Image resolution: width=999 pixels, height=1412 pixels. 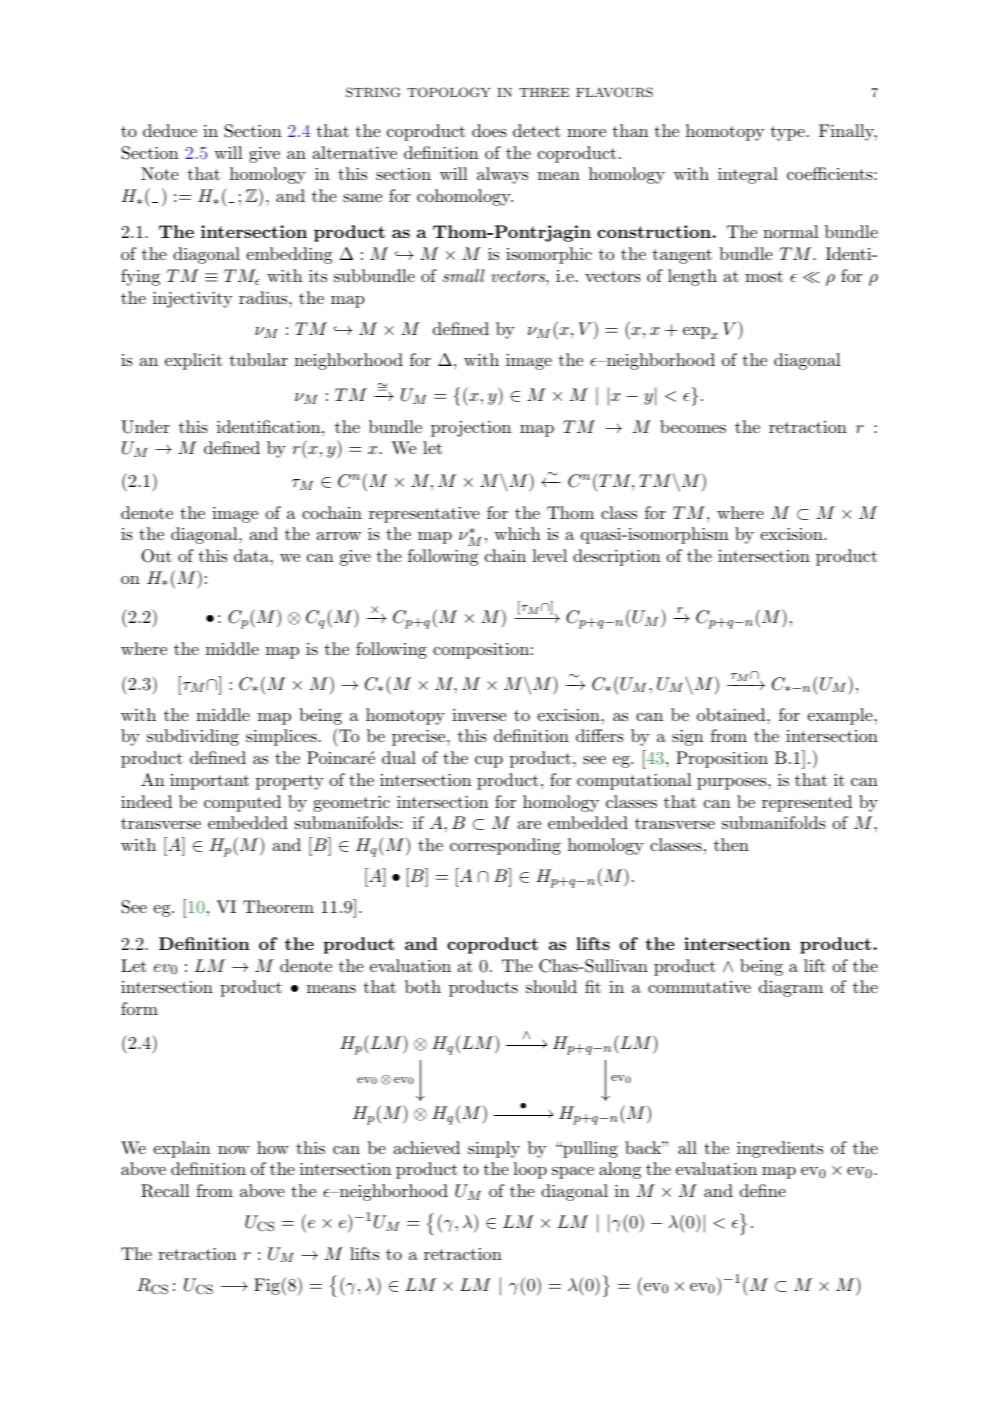 I want to click on projection, so click(x=471, y=429).
